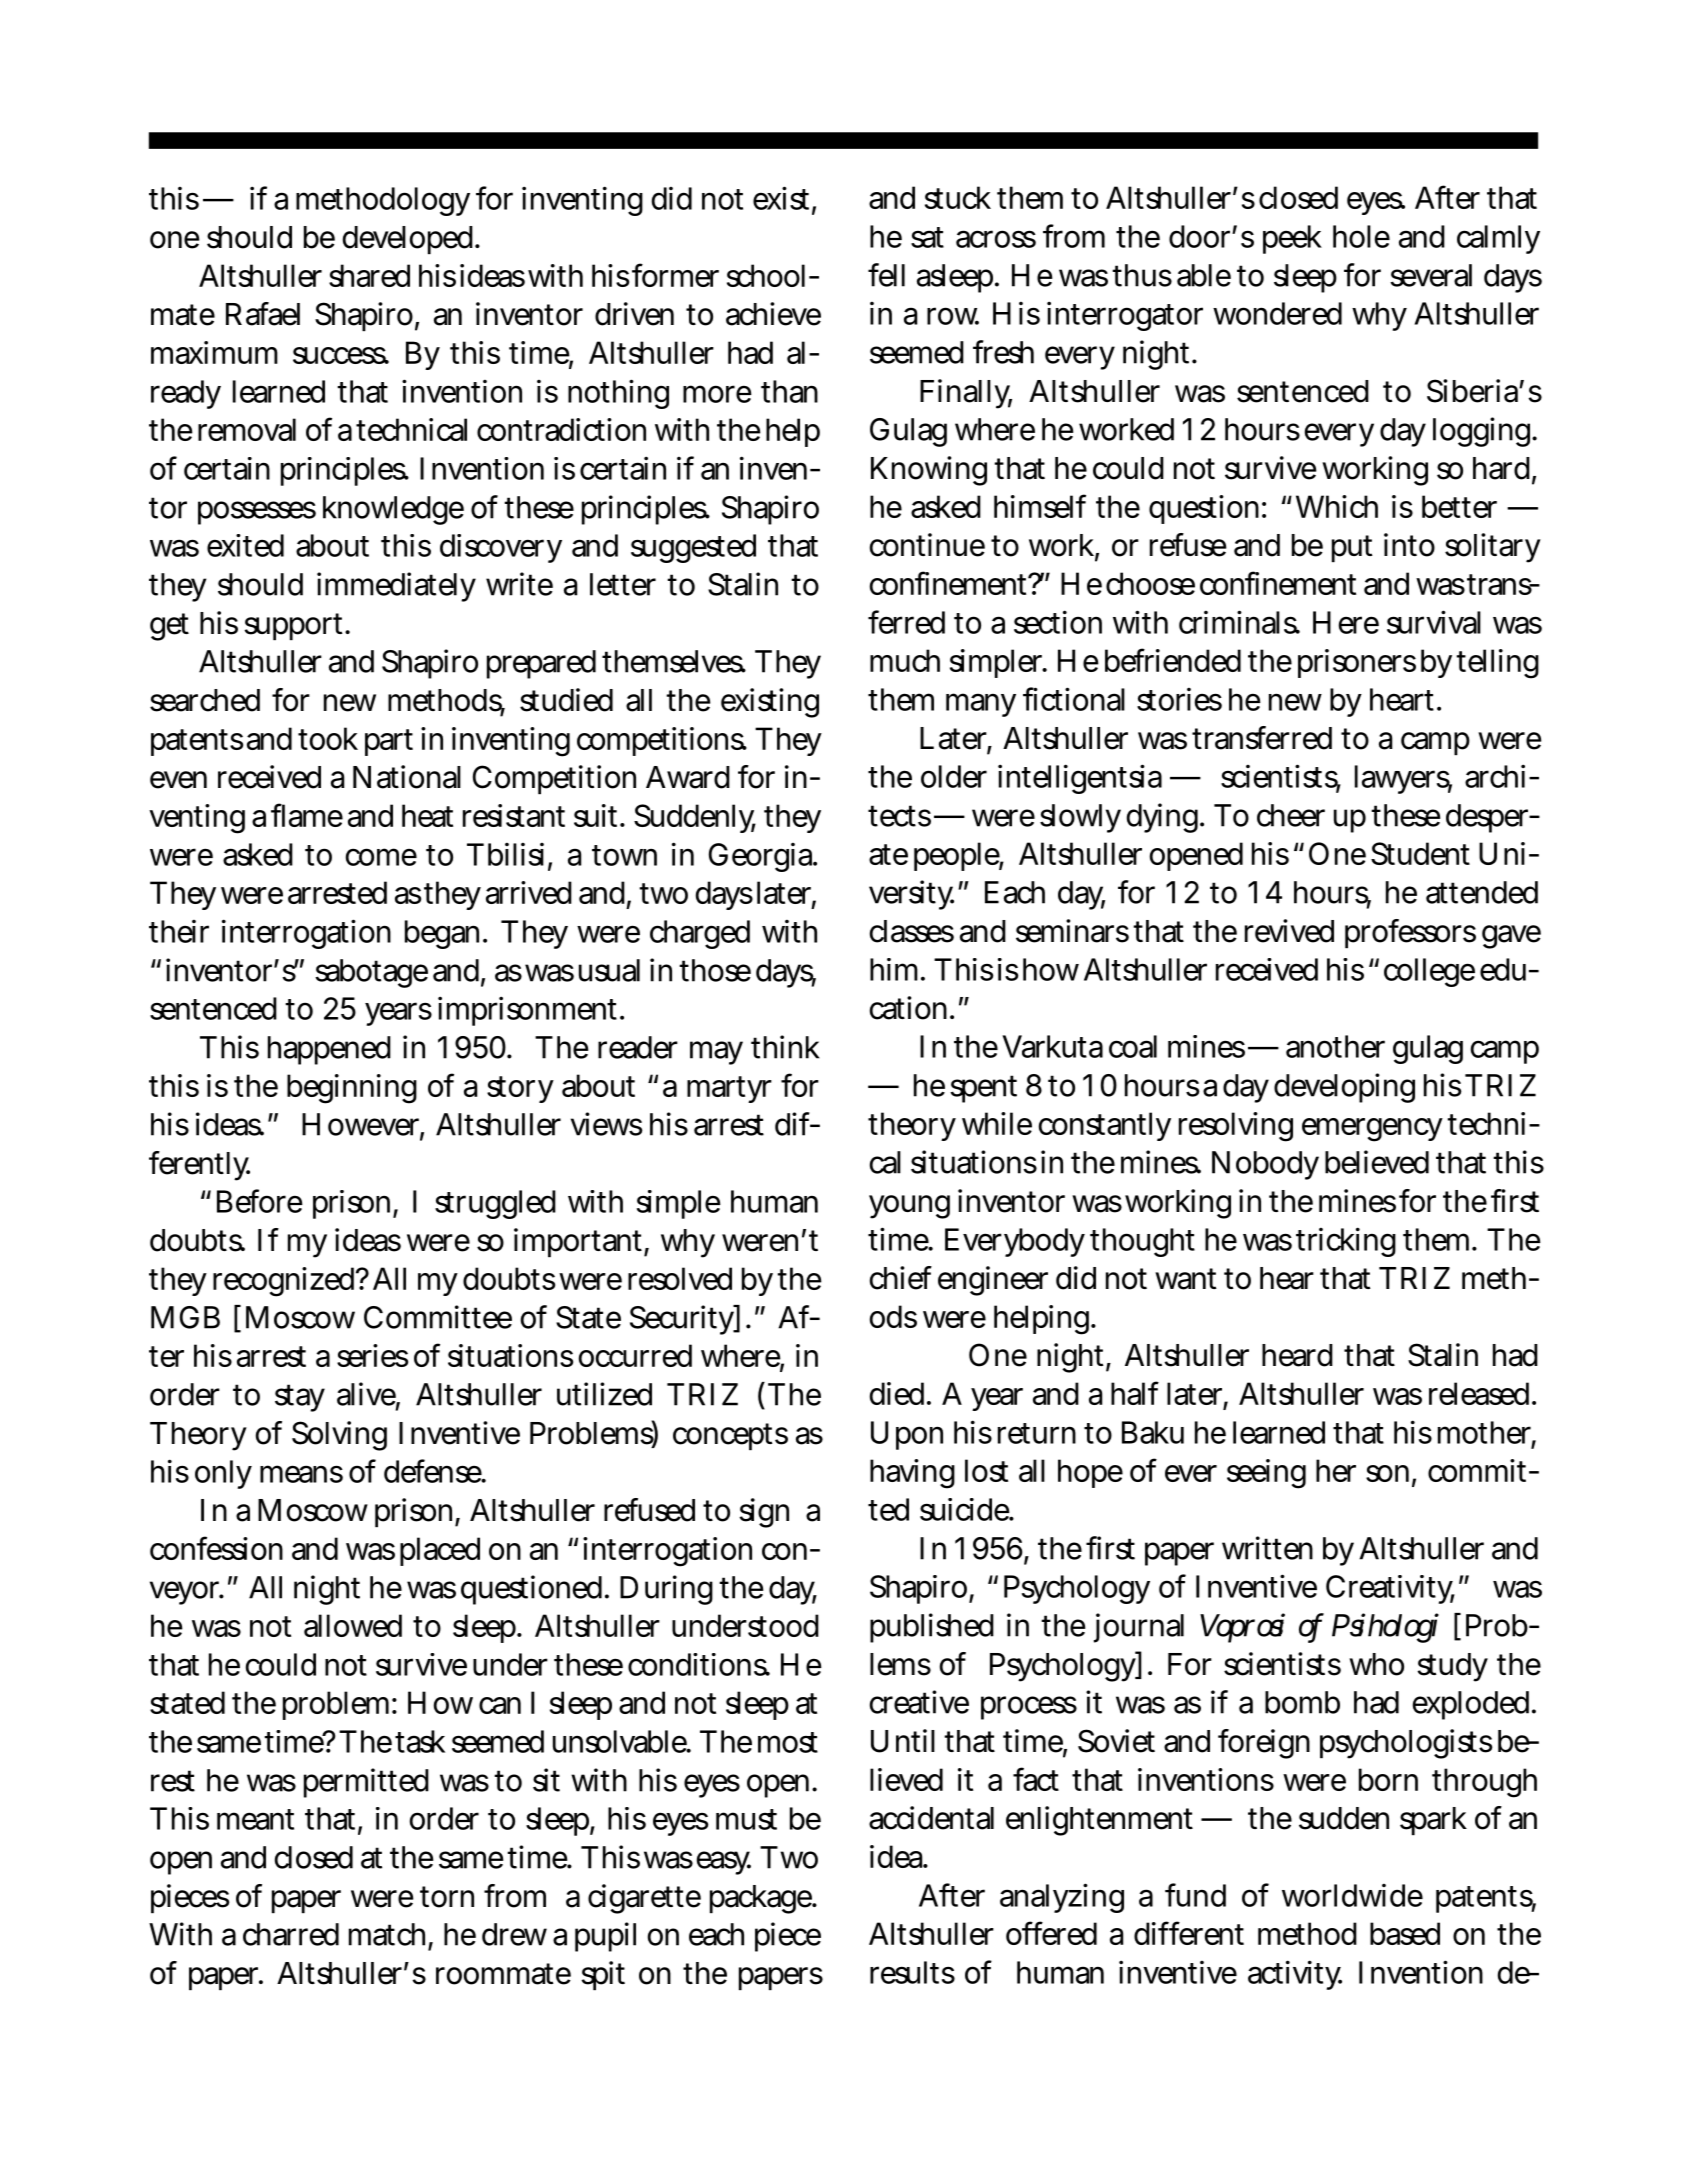  What do you see at coordinates (762, 1899) in the document?
I see `package` at bounding box center [762, 1899].
